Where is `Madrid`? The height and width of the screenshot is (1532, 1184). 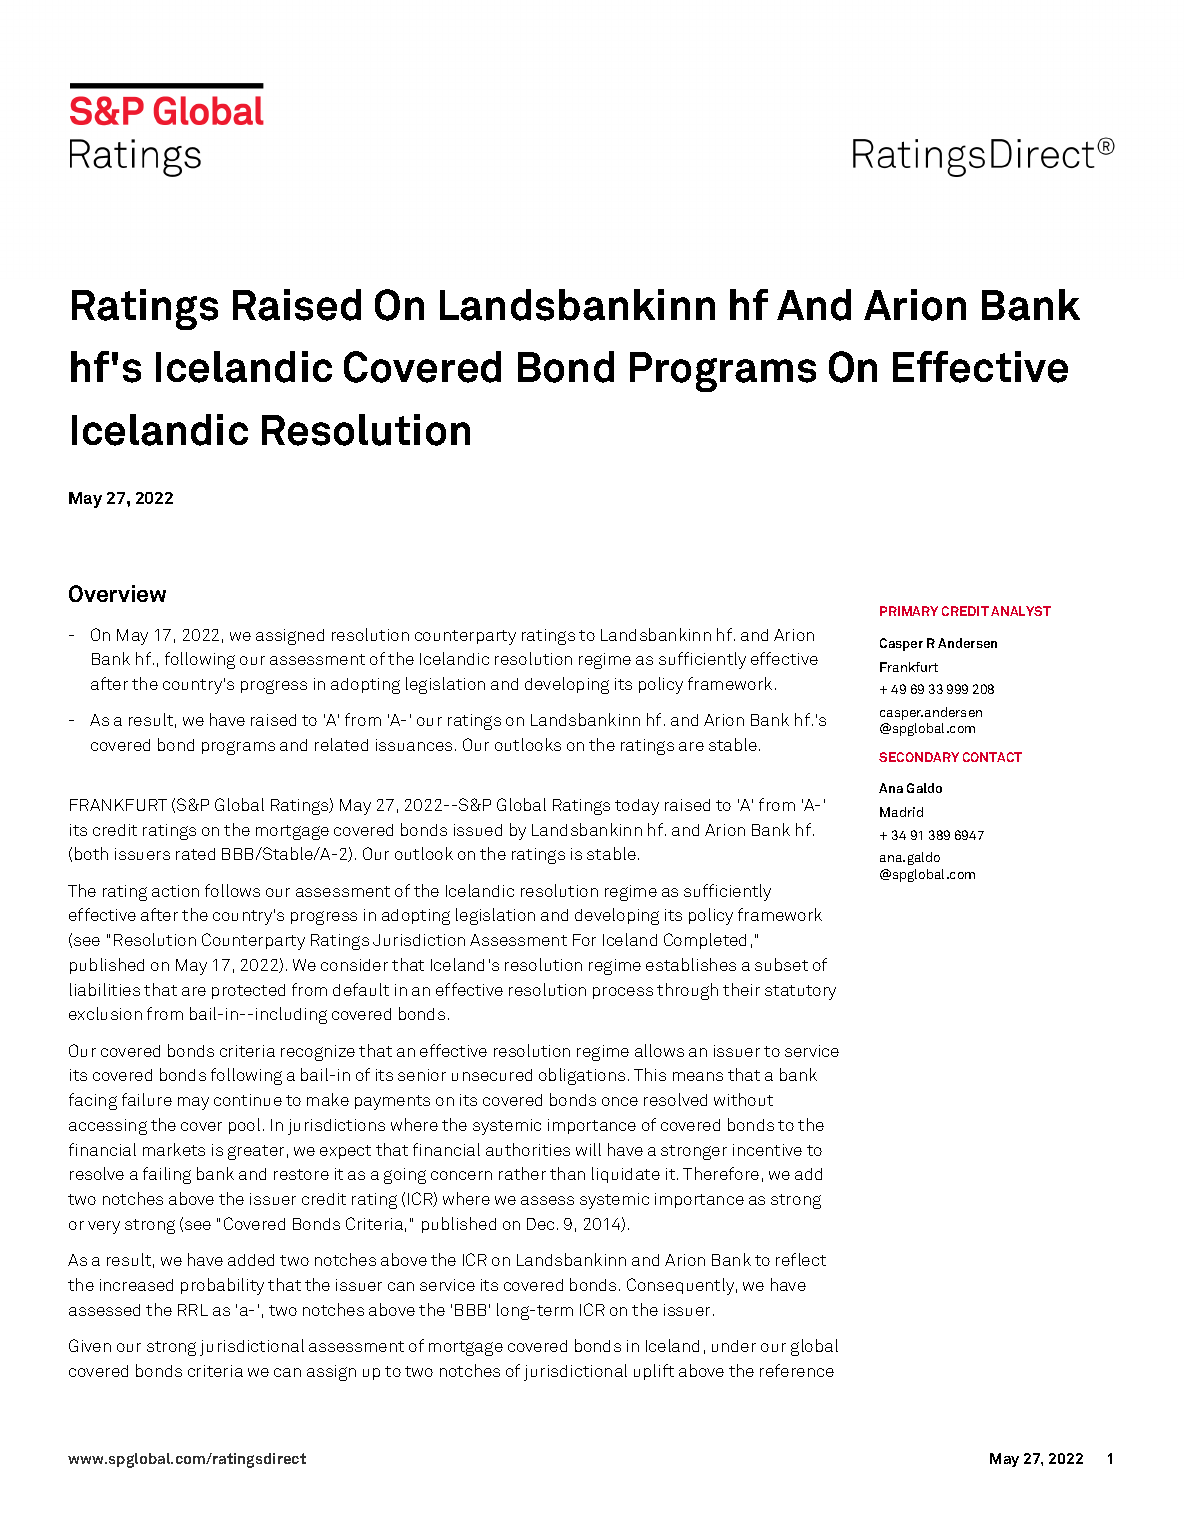
Madrid is located at coordinates (901, 812).
